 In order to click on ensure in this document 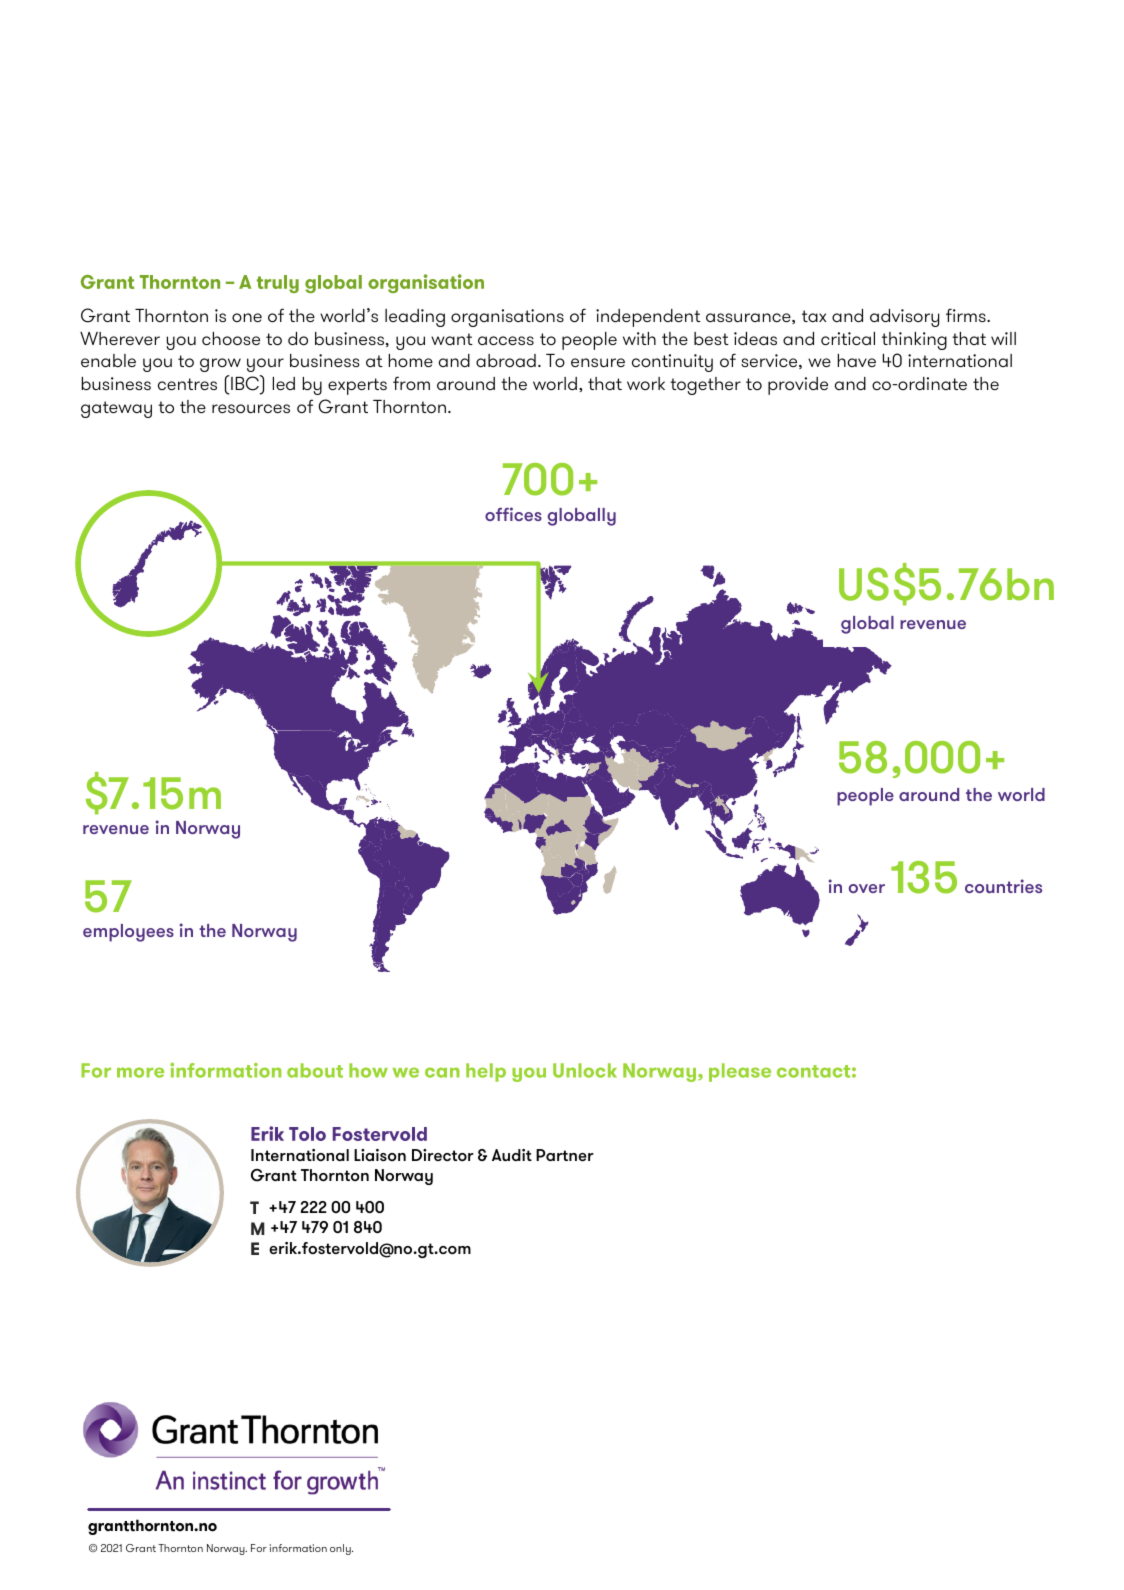, I will do `click(598, 362)`.
